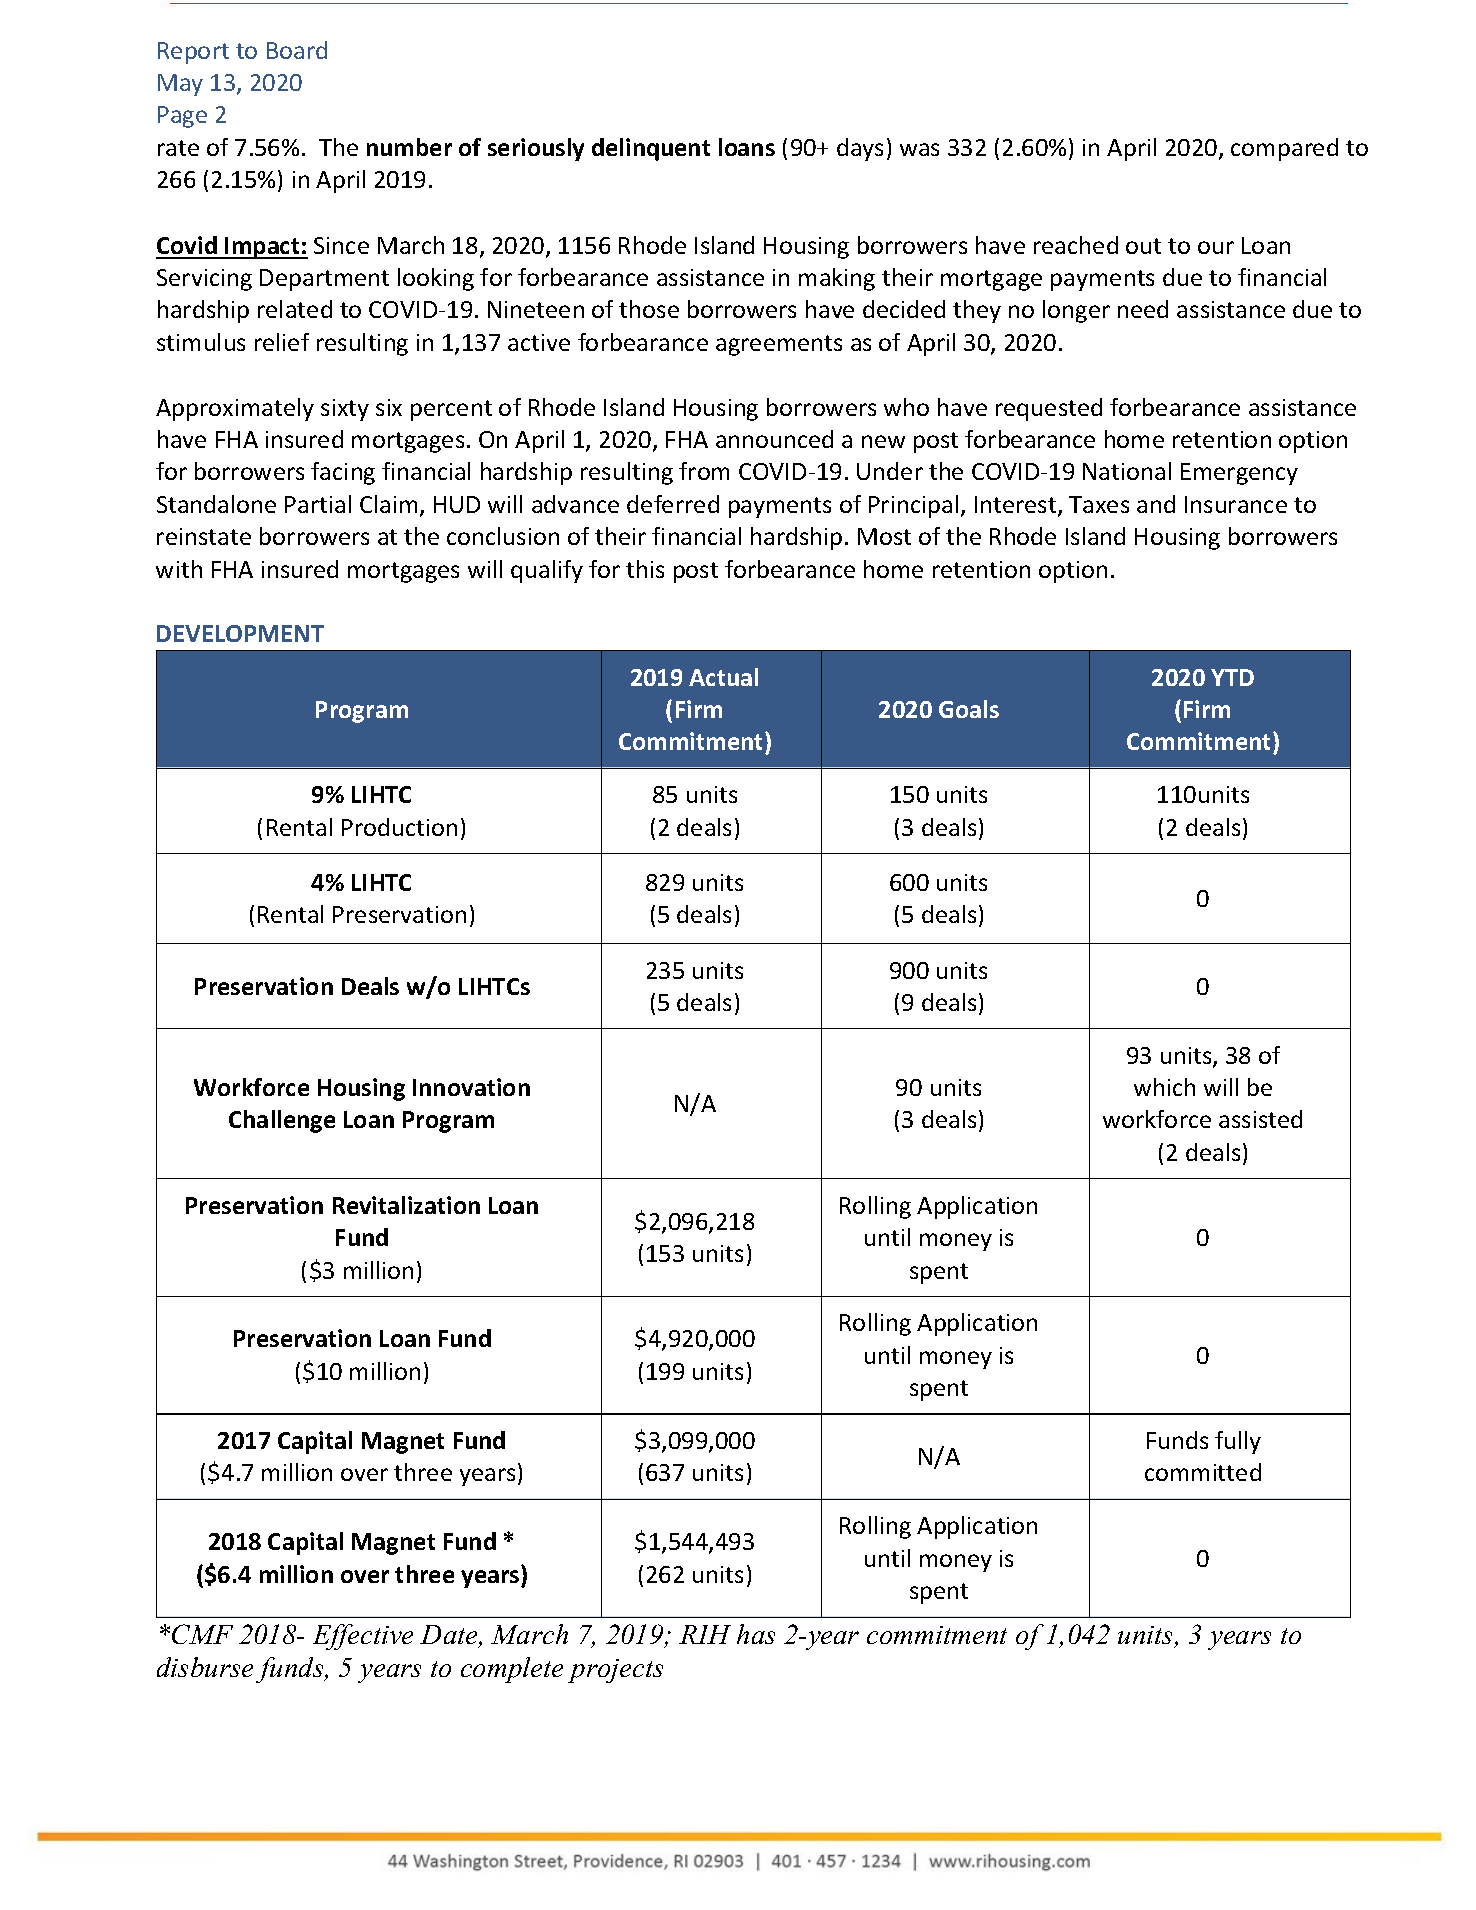 The width and height of the screenshot is (1476, 1910). What do you see at coordinates (202, 1634) in the screenshot?
I see `CMF` at bounding box center [202, 1634].
